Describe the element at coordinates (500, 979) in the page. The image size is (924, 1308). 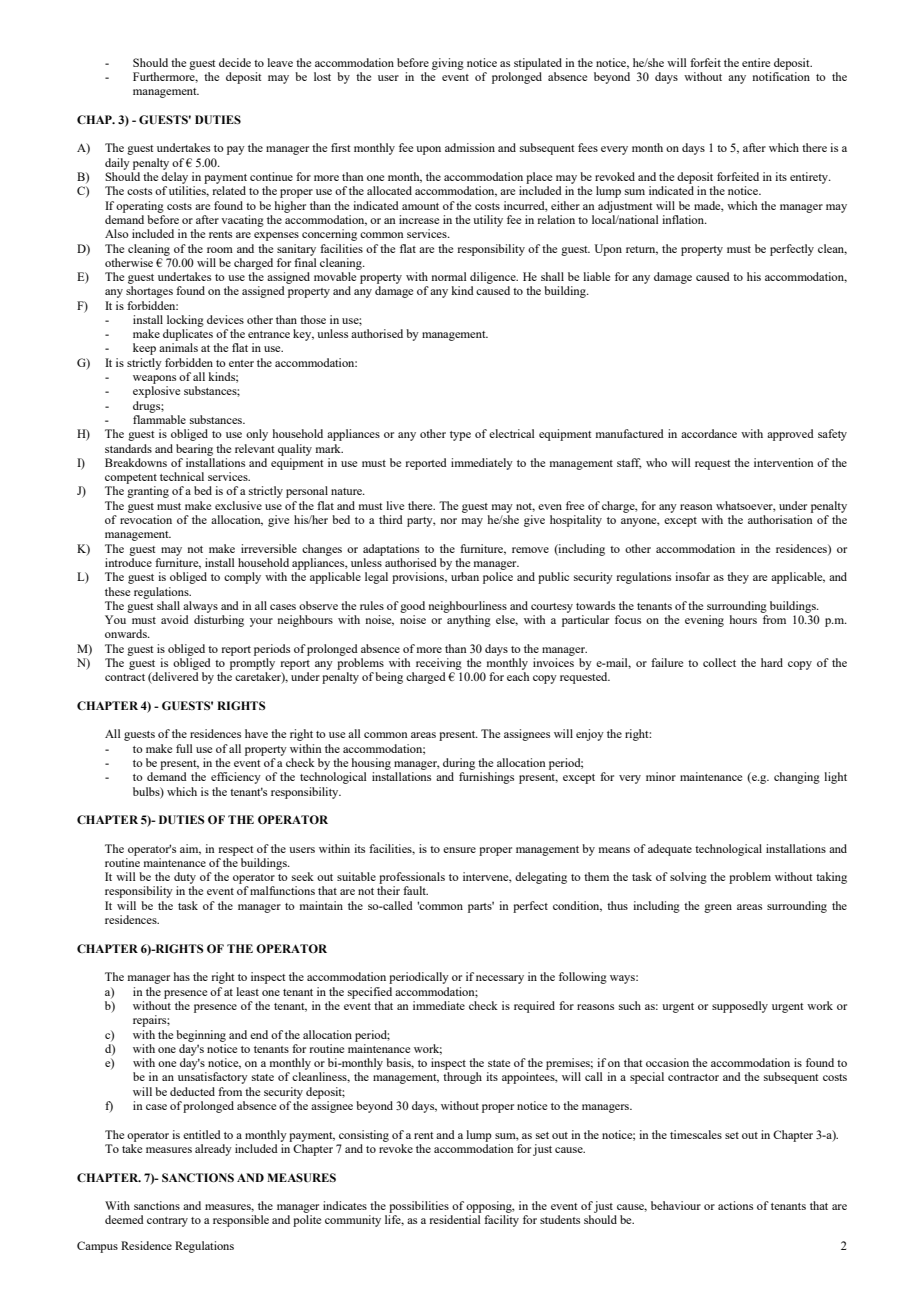
I see `necessary` at that location.
